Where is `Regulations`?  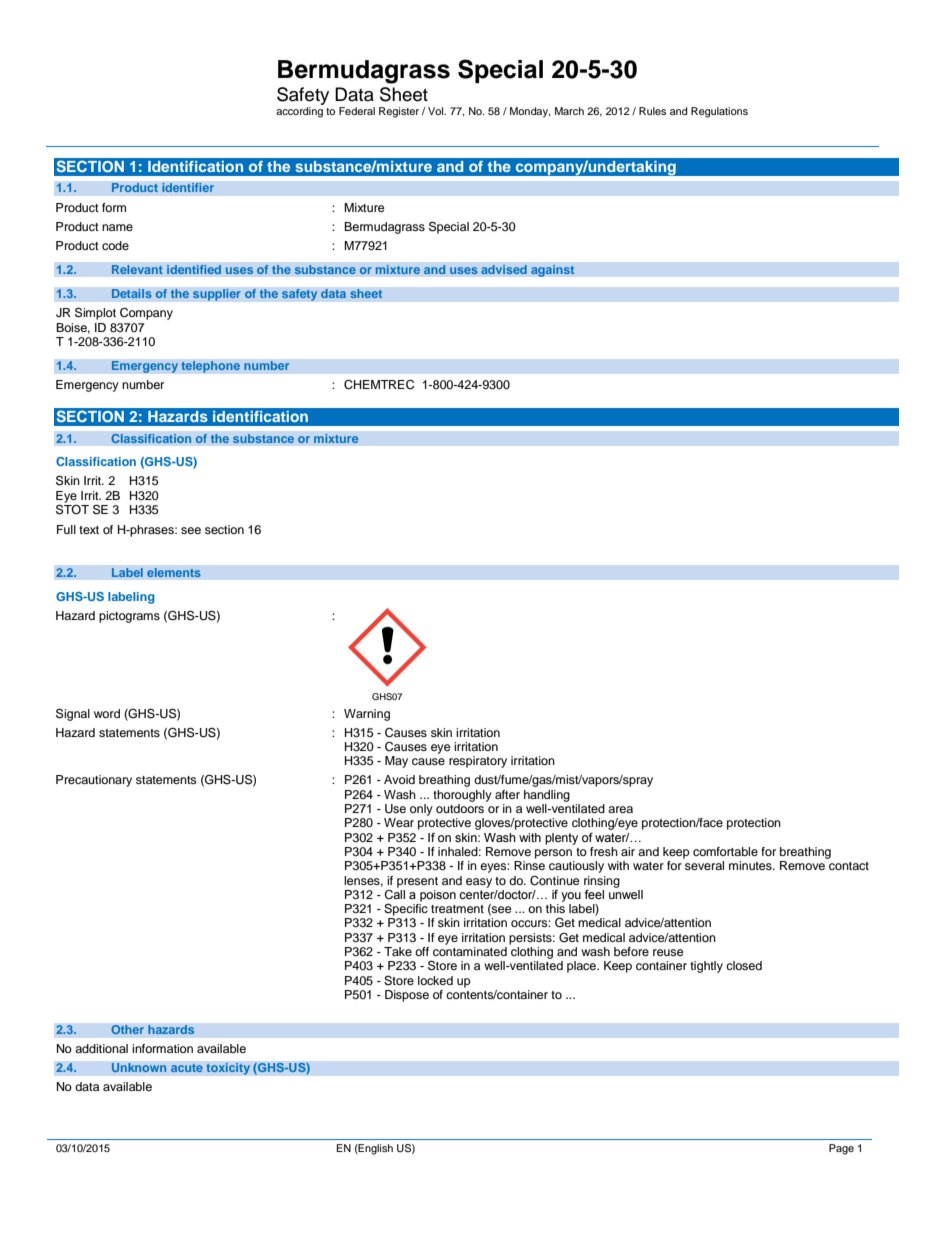 Regulations is located at coordinates (719, 112).
